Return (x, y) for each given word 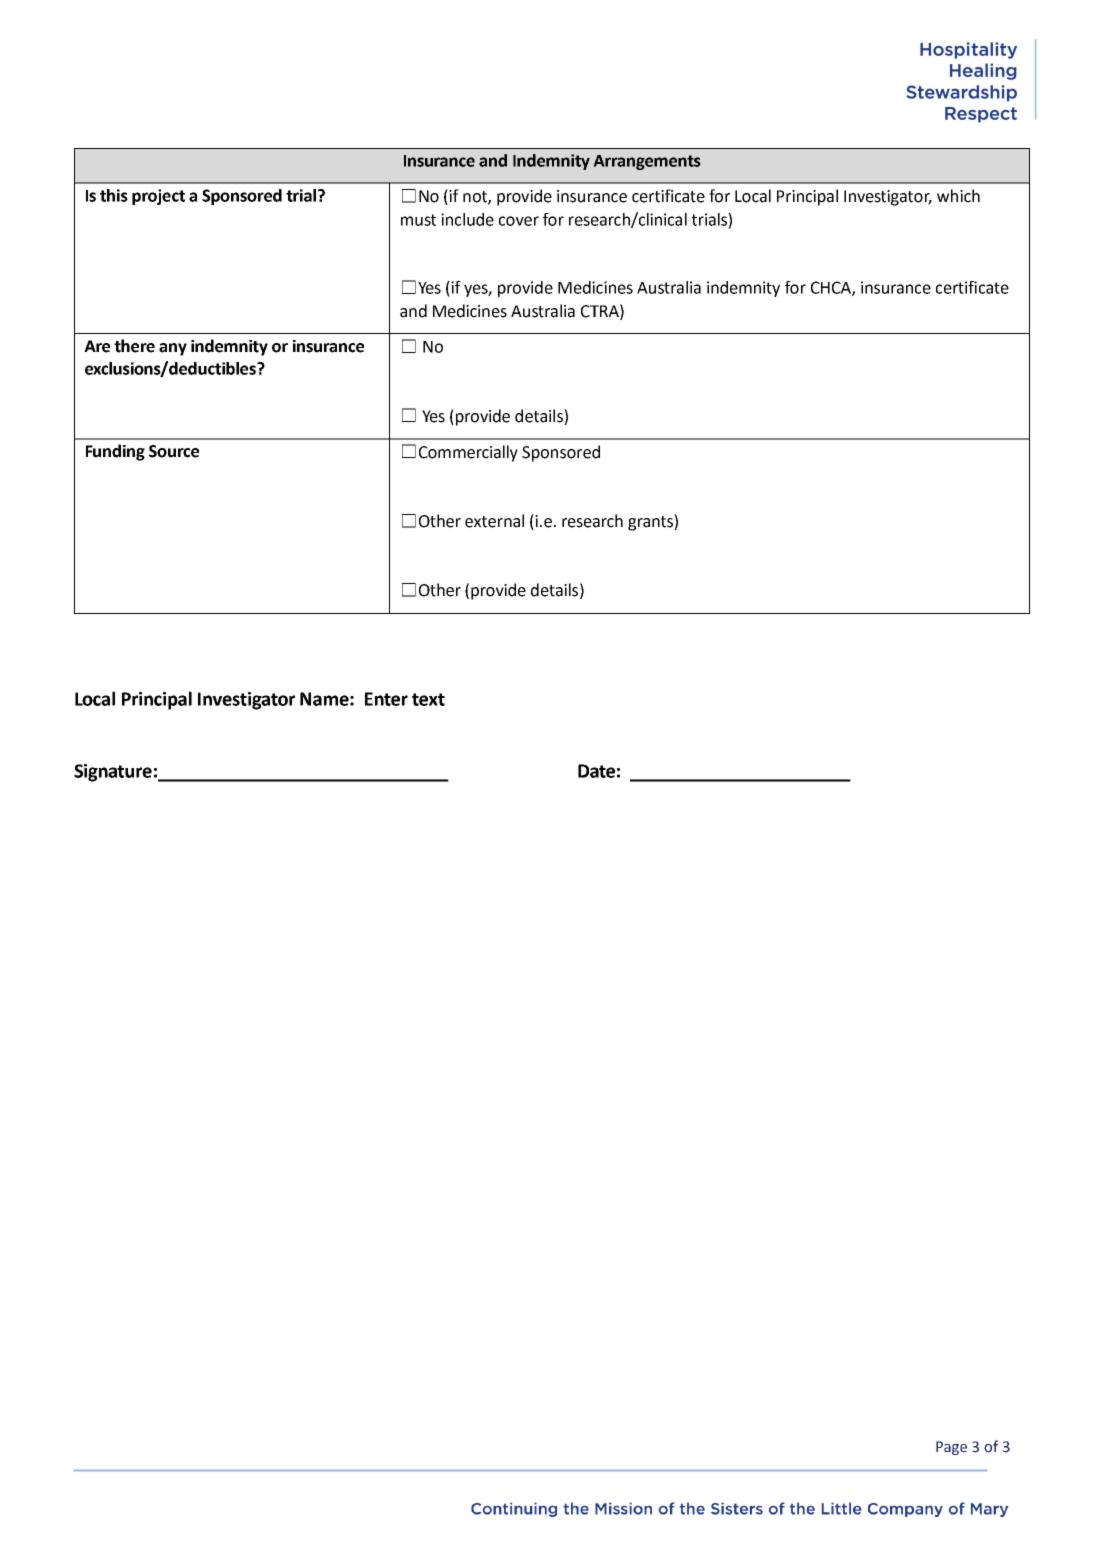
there (134, 346)
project (158, 197)
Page (951, 1448)
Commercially (468, 453)
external (494, 521)
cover (519, 221)
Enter (386, 699)
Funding (115, 452)
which (958, 196)
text (428, 699)
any (173, 349)
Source (174, 451)
